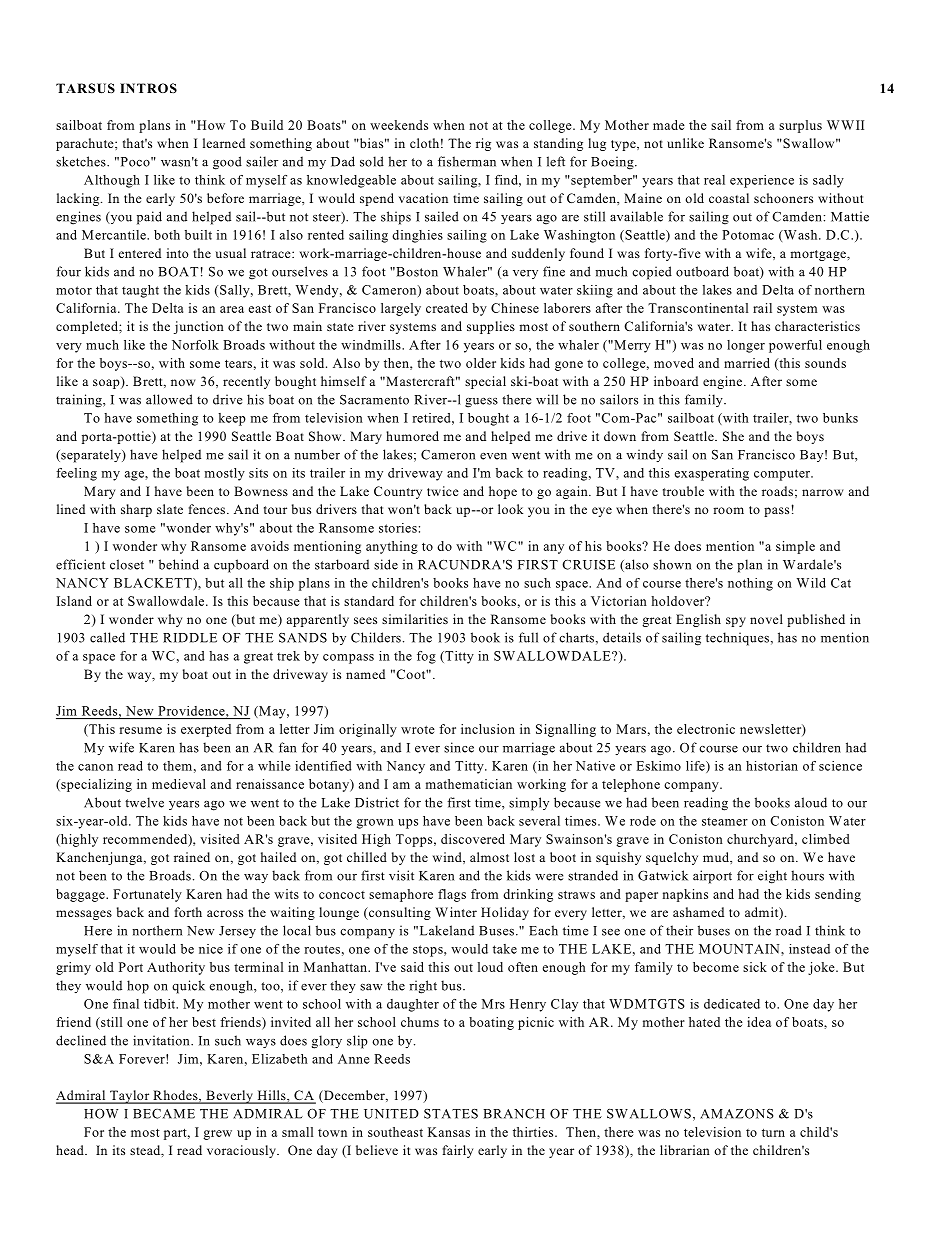 The width and height of the page is (952, 1233). What do you see at coordinates (415, 619) in the page?
I see `similarities` at bounding box center [415, 619].
